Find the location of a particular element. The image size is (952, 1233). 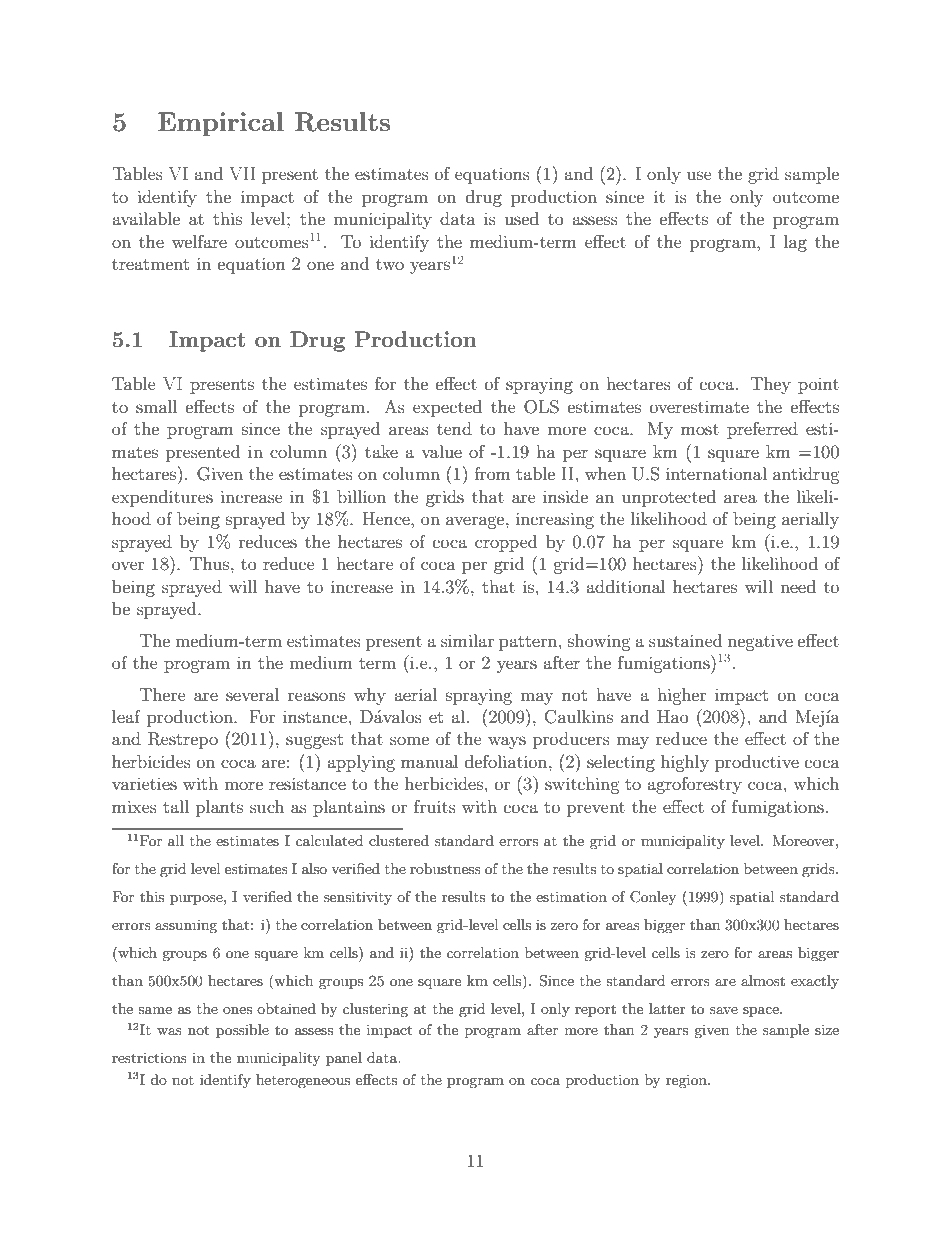

possible is located at coordinates (242, 1031).
